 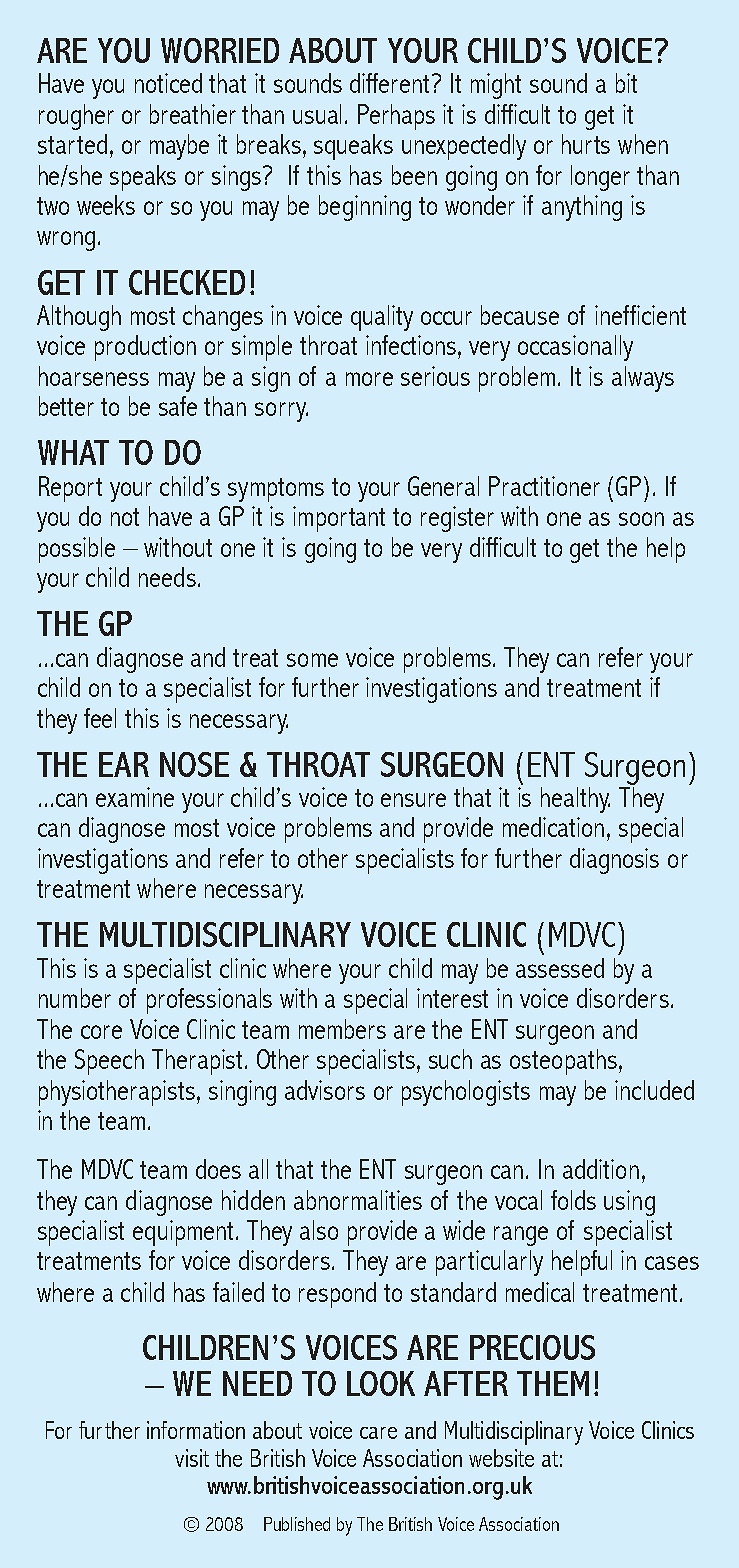 I want to click on THEM, so click(x=553, y=1383).
